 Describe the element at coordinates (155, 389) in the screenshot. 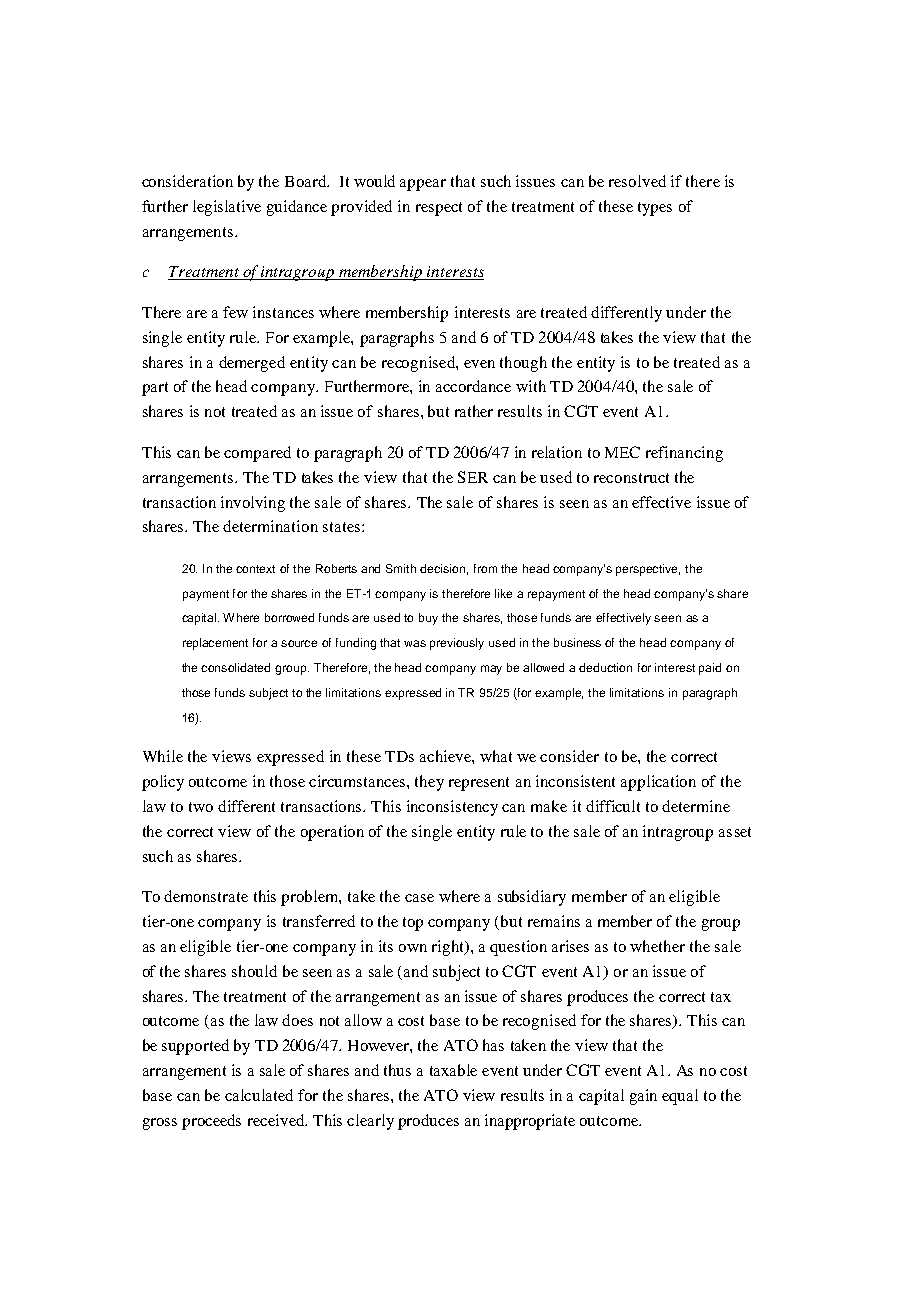

I see `part` at that location.
